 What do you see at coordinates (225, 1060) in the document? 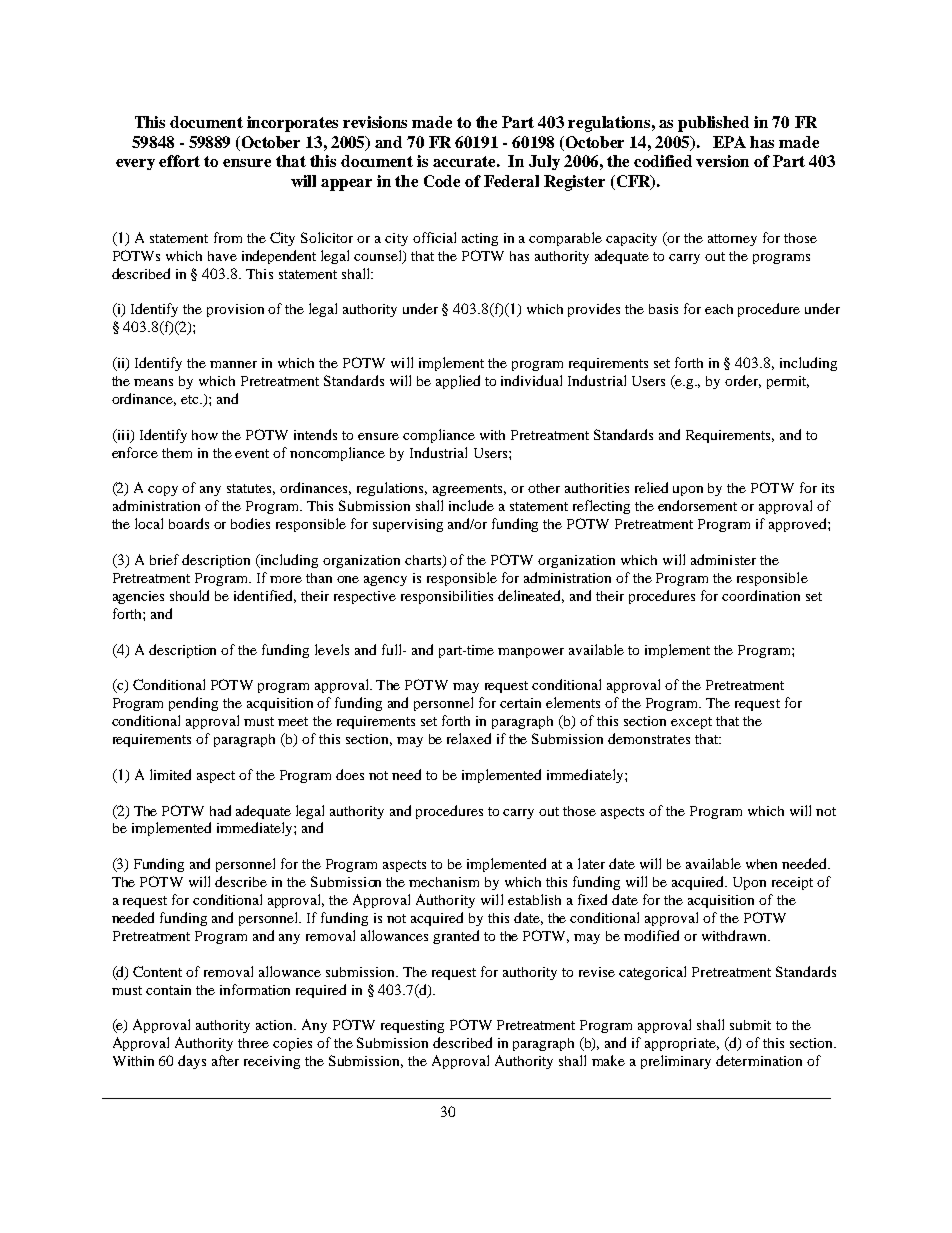
I see `after` at bounding box center [225, 1060].
